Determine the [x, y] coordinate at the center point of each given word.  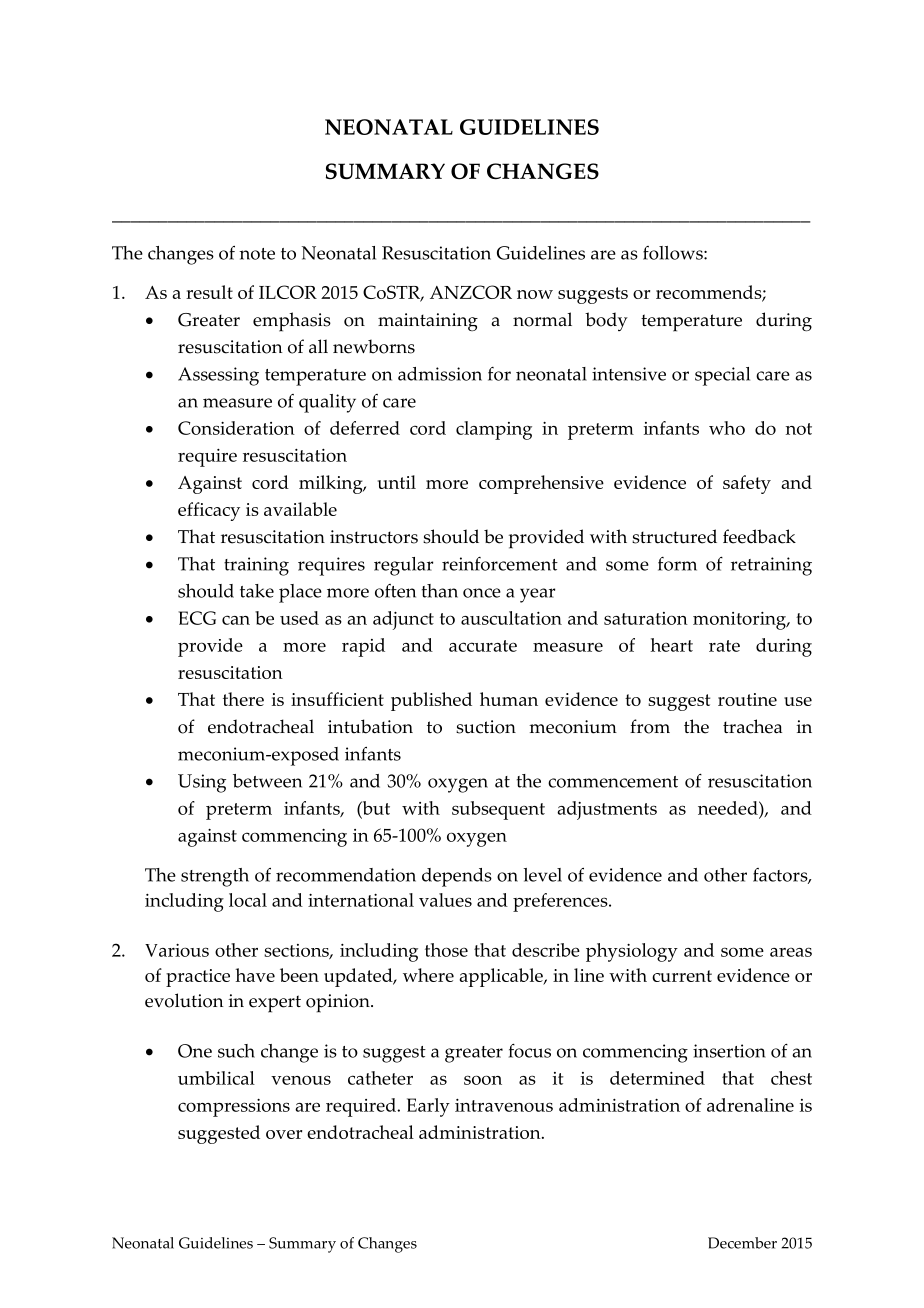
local [248, 900]
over [284, 1134]
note [257, 254]
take [257, 591]
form [677, 564]
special [722, 376]
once [482, 593]
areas [791, 952]
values [445, 900]
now [535, 294]
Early [428, 1107]
